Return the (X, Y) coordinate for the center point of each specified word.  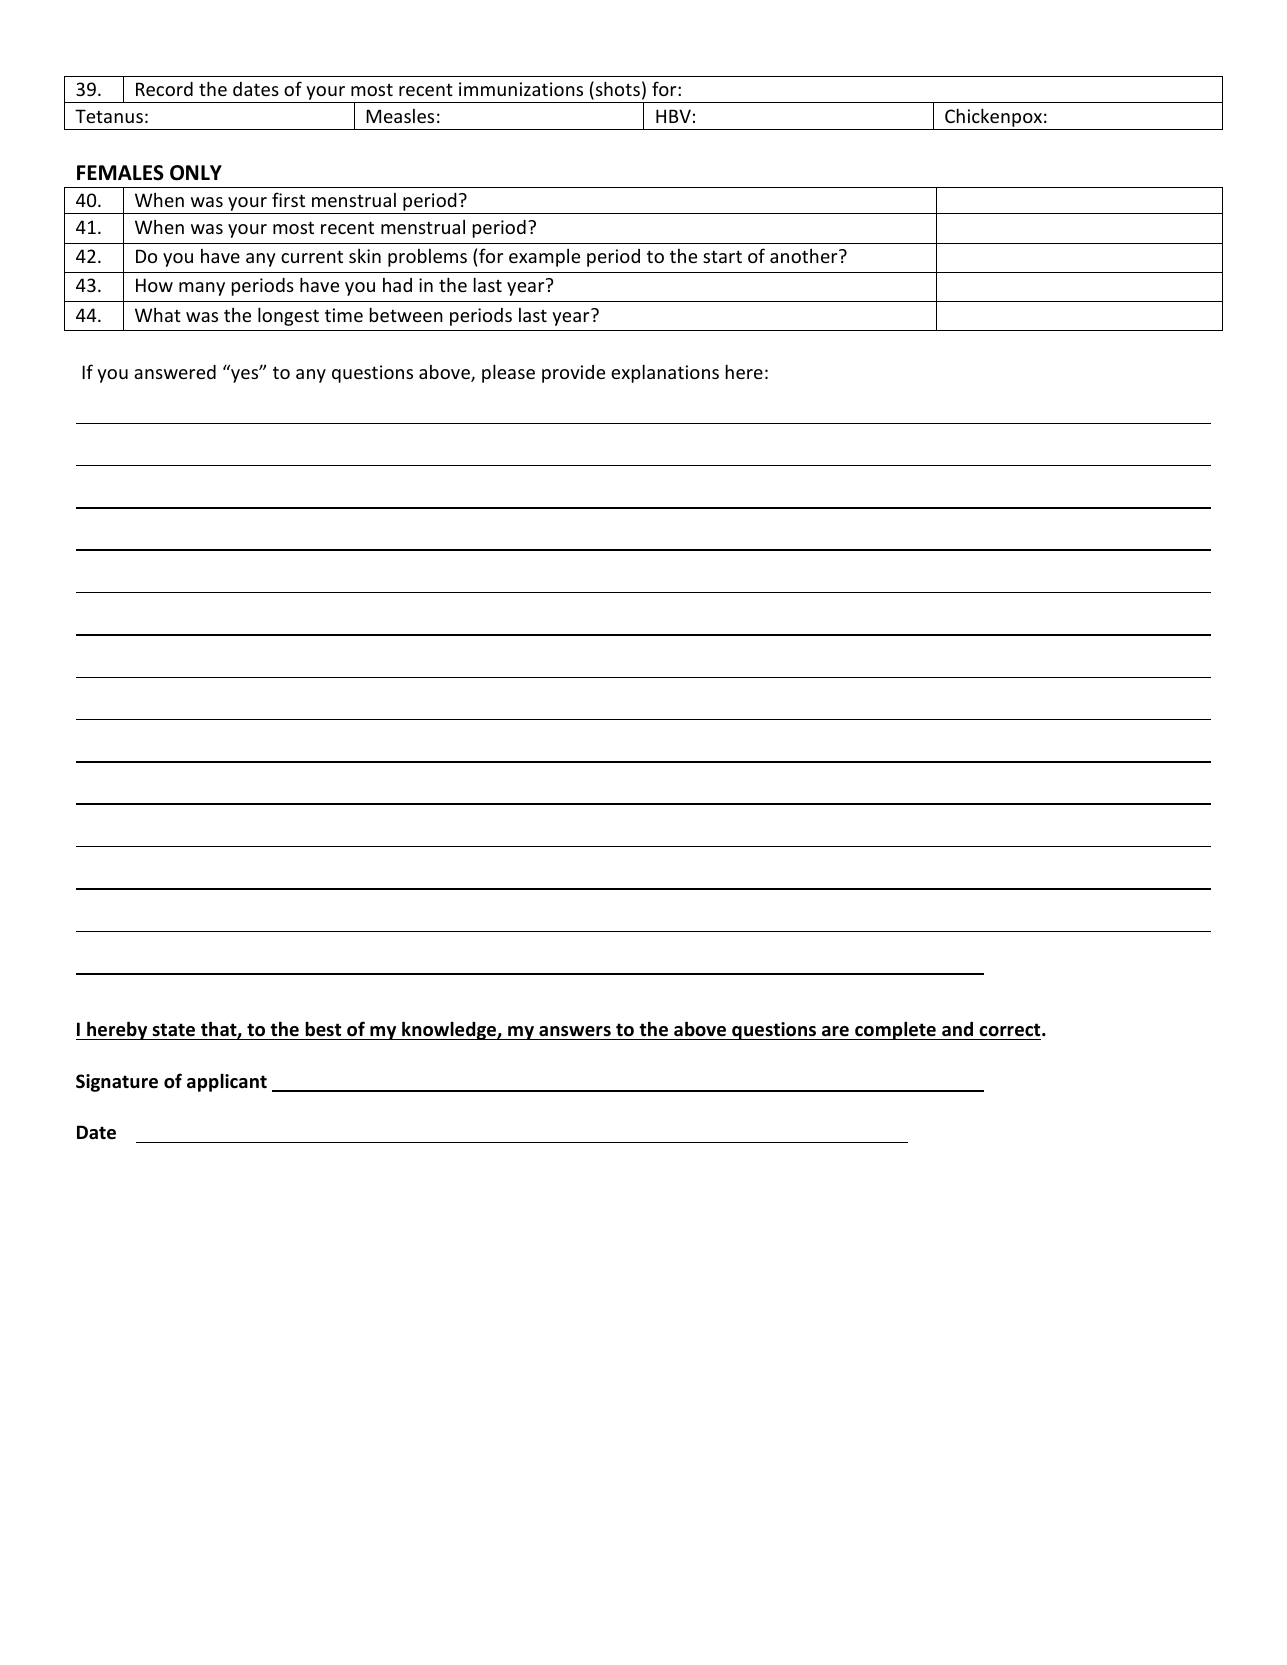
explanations (665, 373)
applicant (227, 1082)
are (835, 1031)
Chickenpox (993, 119)
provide (573, 374)
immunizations (521, 89)
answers (575, 1031)
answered (175, 372)
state (173, 1030)
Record (164, 89)
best (323, 1029)
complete (895, 1030)
